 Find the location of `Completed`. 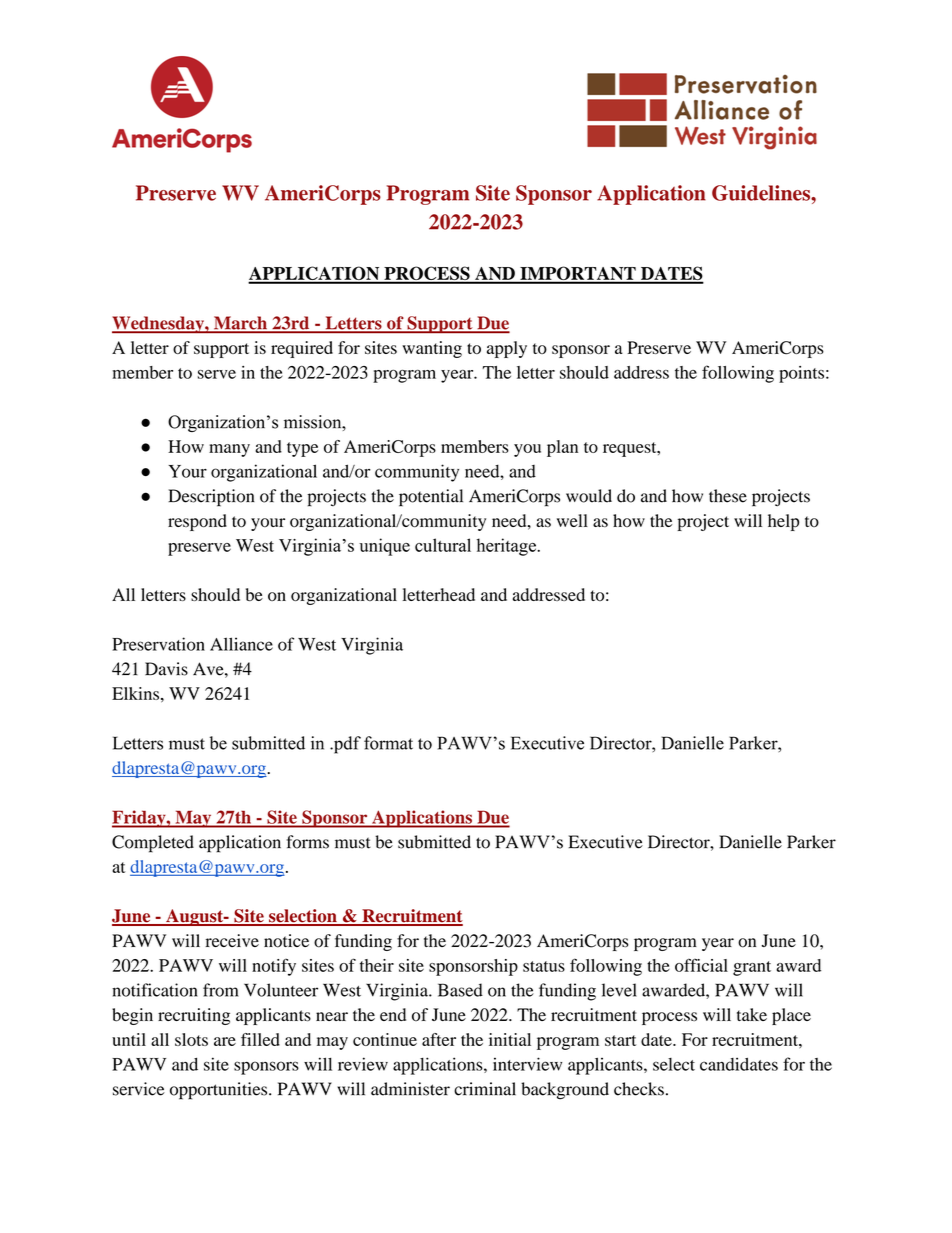

Completed is located at coordinates (153, 844).
